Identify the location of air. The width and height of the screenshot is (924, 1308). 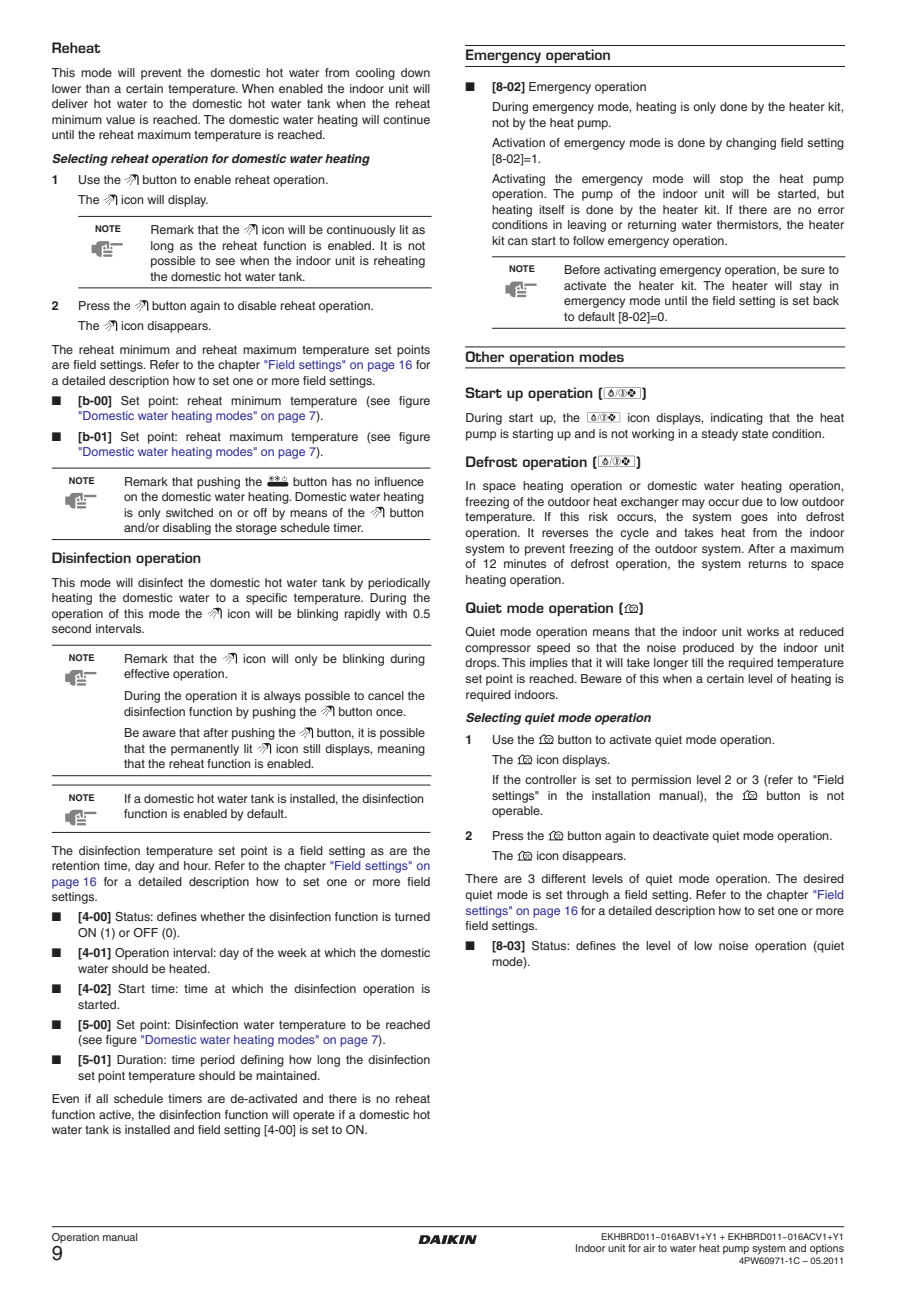
(649, 1248).
